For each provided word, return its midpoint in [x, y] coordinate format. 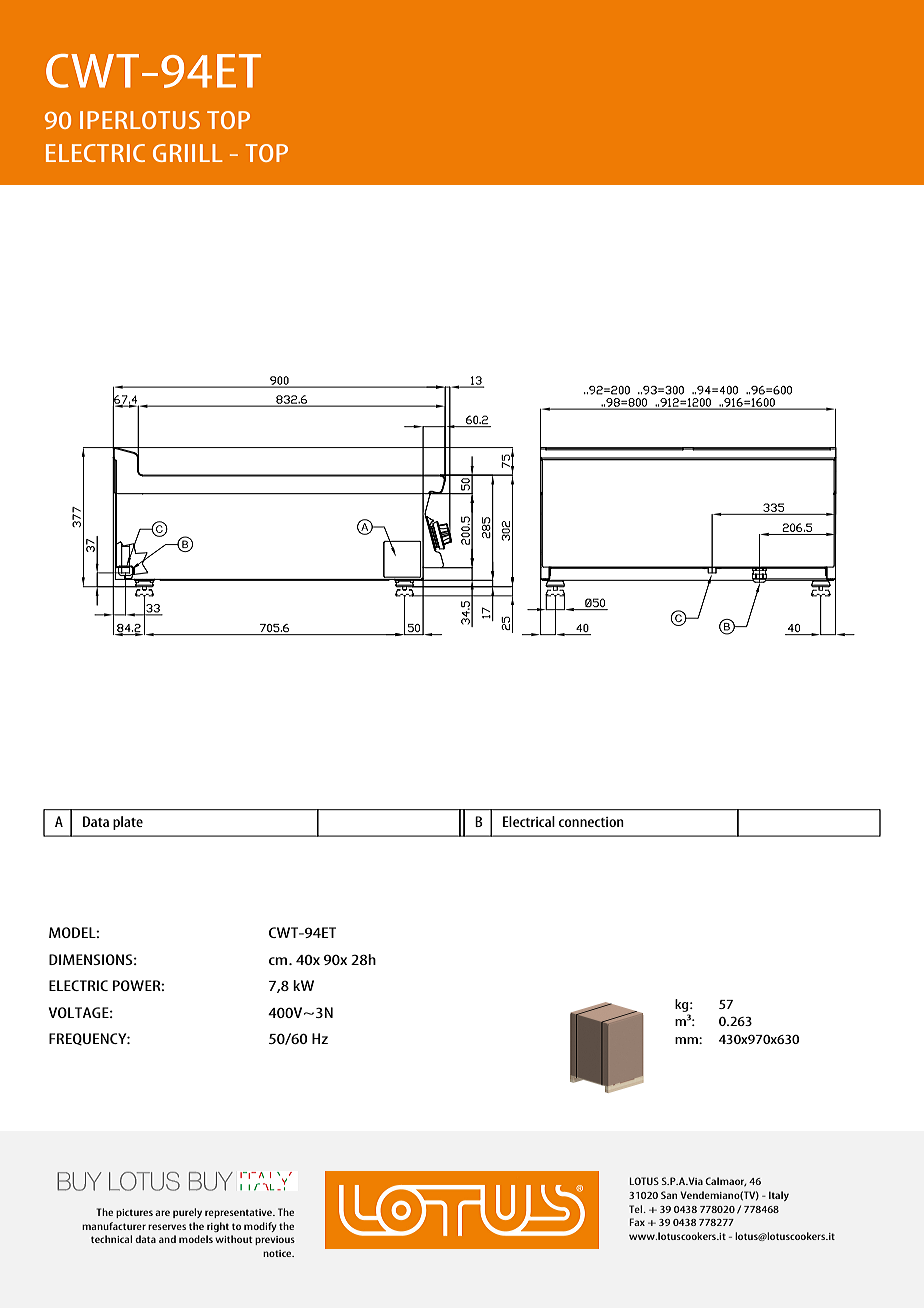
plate [128, 823]
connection [591, 822]
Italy [779, 1196]
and [167, 1239]
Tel [637, 1209]
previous [275, 1240]
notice [278, 1253]
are [162, 1213]
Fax [637, 1222]
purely [187, 1213]
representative [239, 1213]
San [669, 1195]
